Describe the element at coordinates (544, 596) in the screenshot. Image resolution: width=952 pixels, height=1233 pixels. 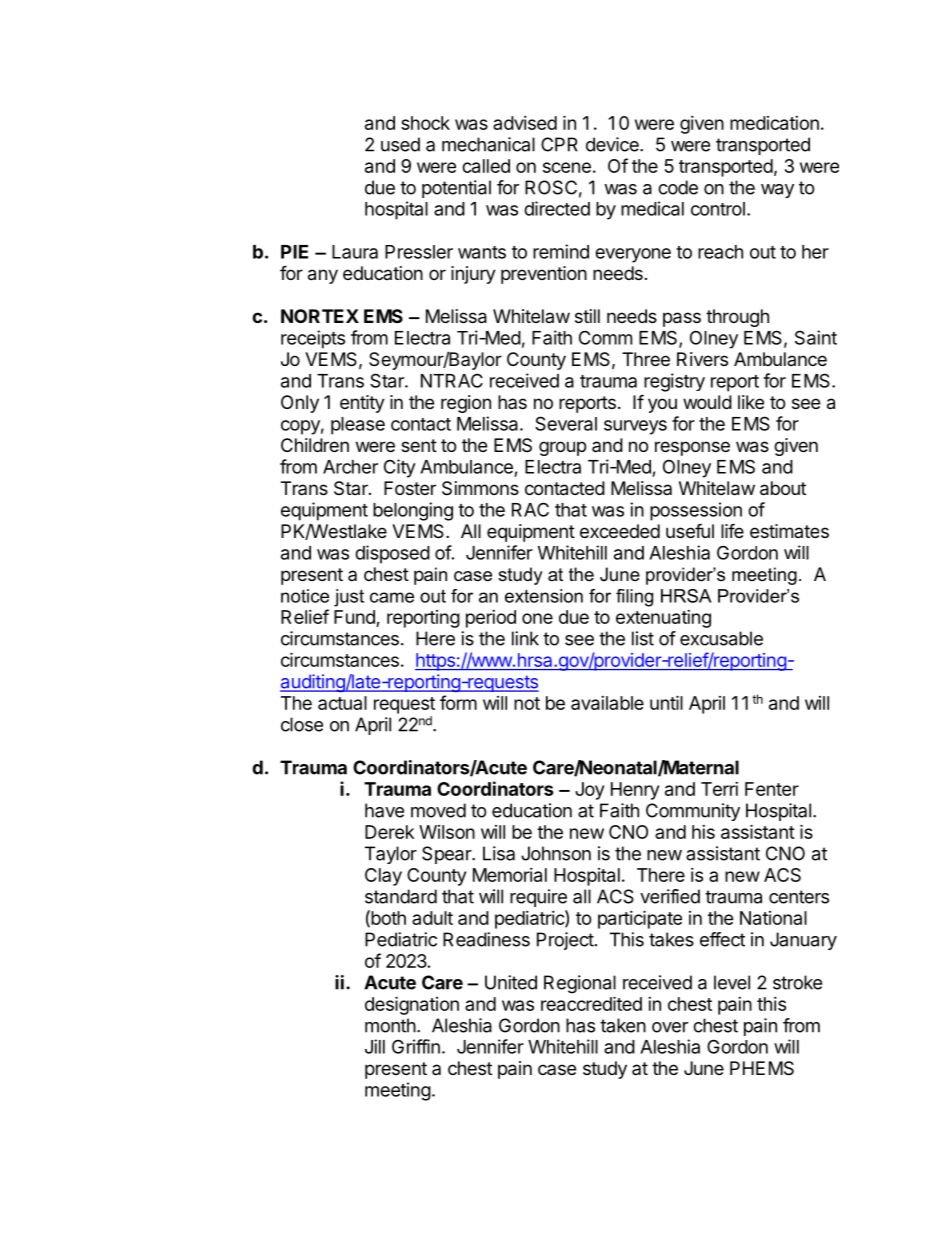
I see `extension` at that location.
